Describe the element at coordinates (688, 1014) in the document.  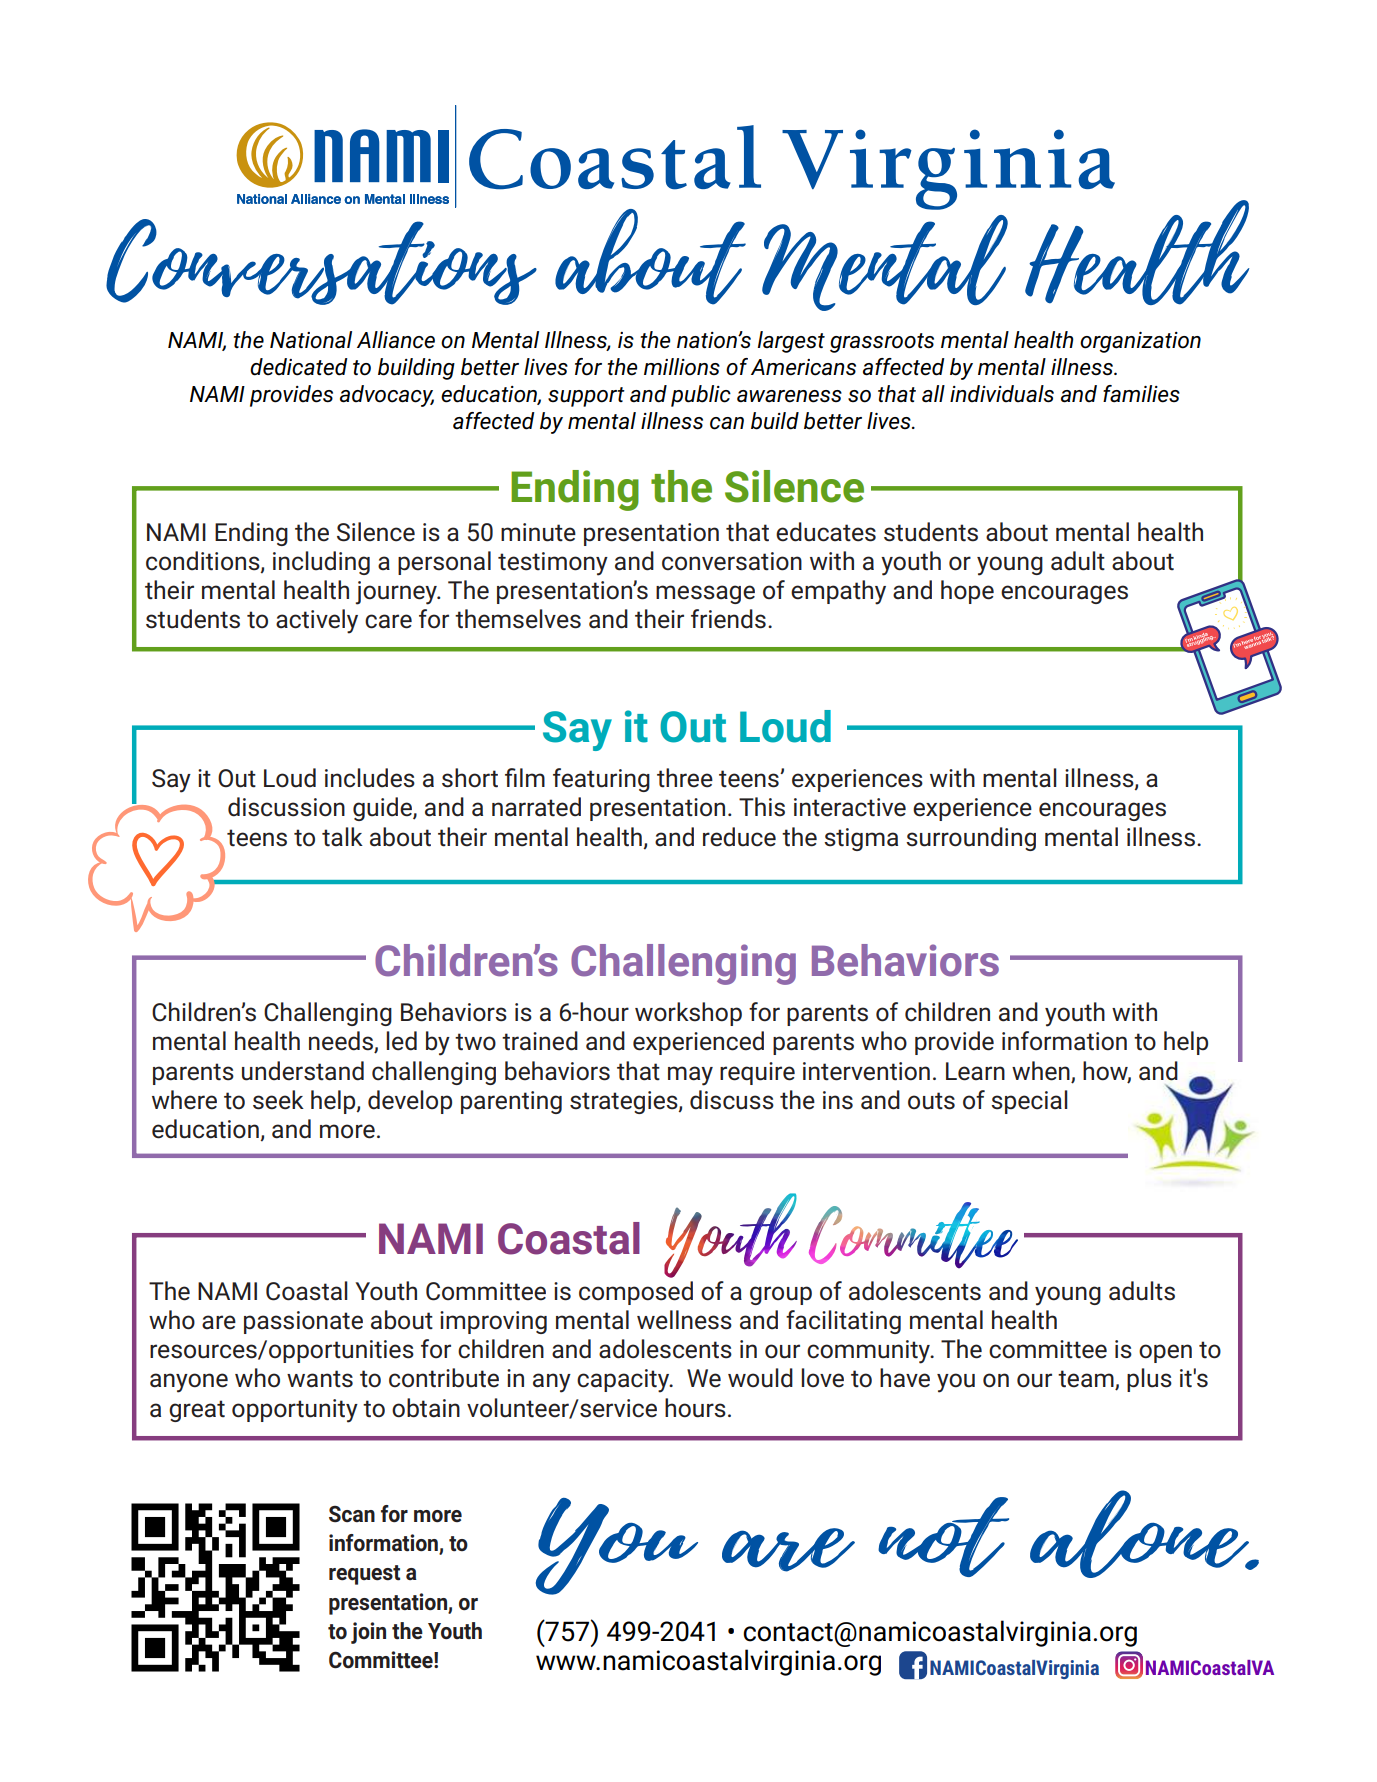
I see `workshop` at that location.
